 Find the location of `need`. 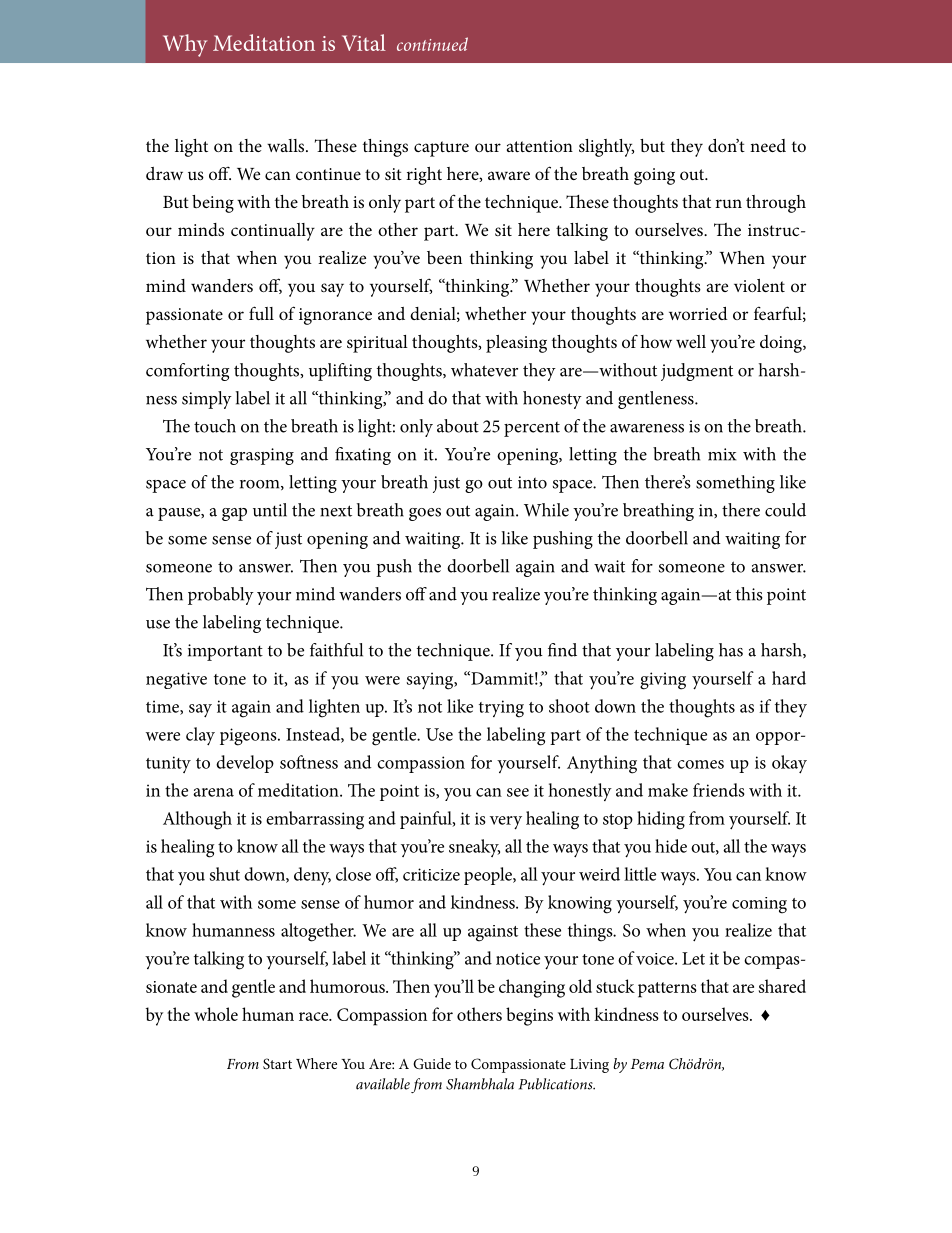

need is located at coordinates (768, 145).
